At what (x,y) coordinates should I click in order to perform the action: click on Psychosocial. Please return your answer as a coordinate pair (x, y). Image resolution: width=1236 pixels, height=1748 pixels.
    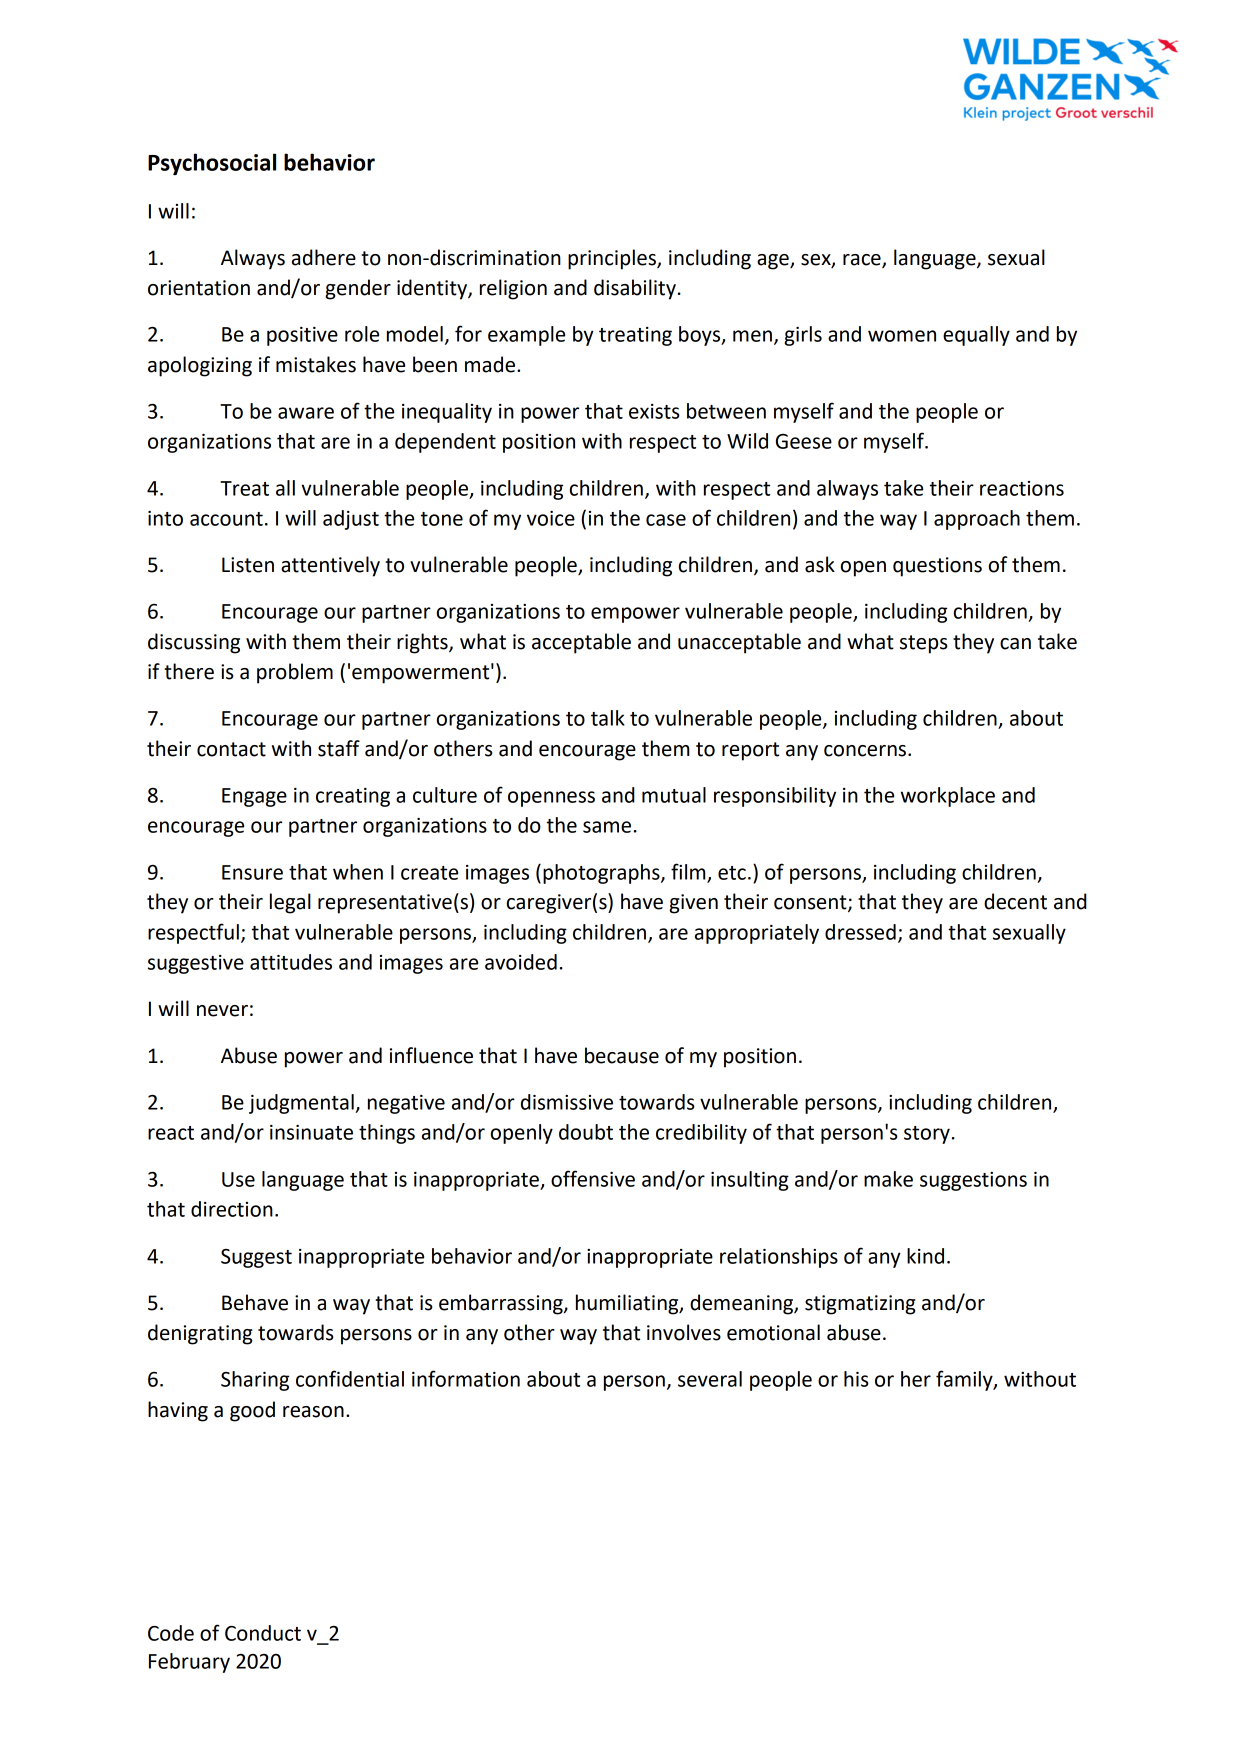
    Looking at the image, I should click on (212, 164).
